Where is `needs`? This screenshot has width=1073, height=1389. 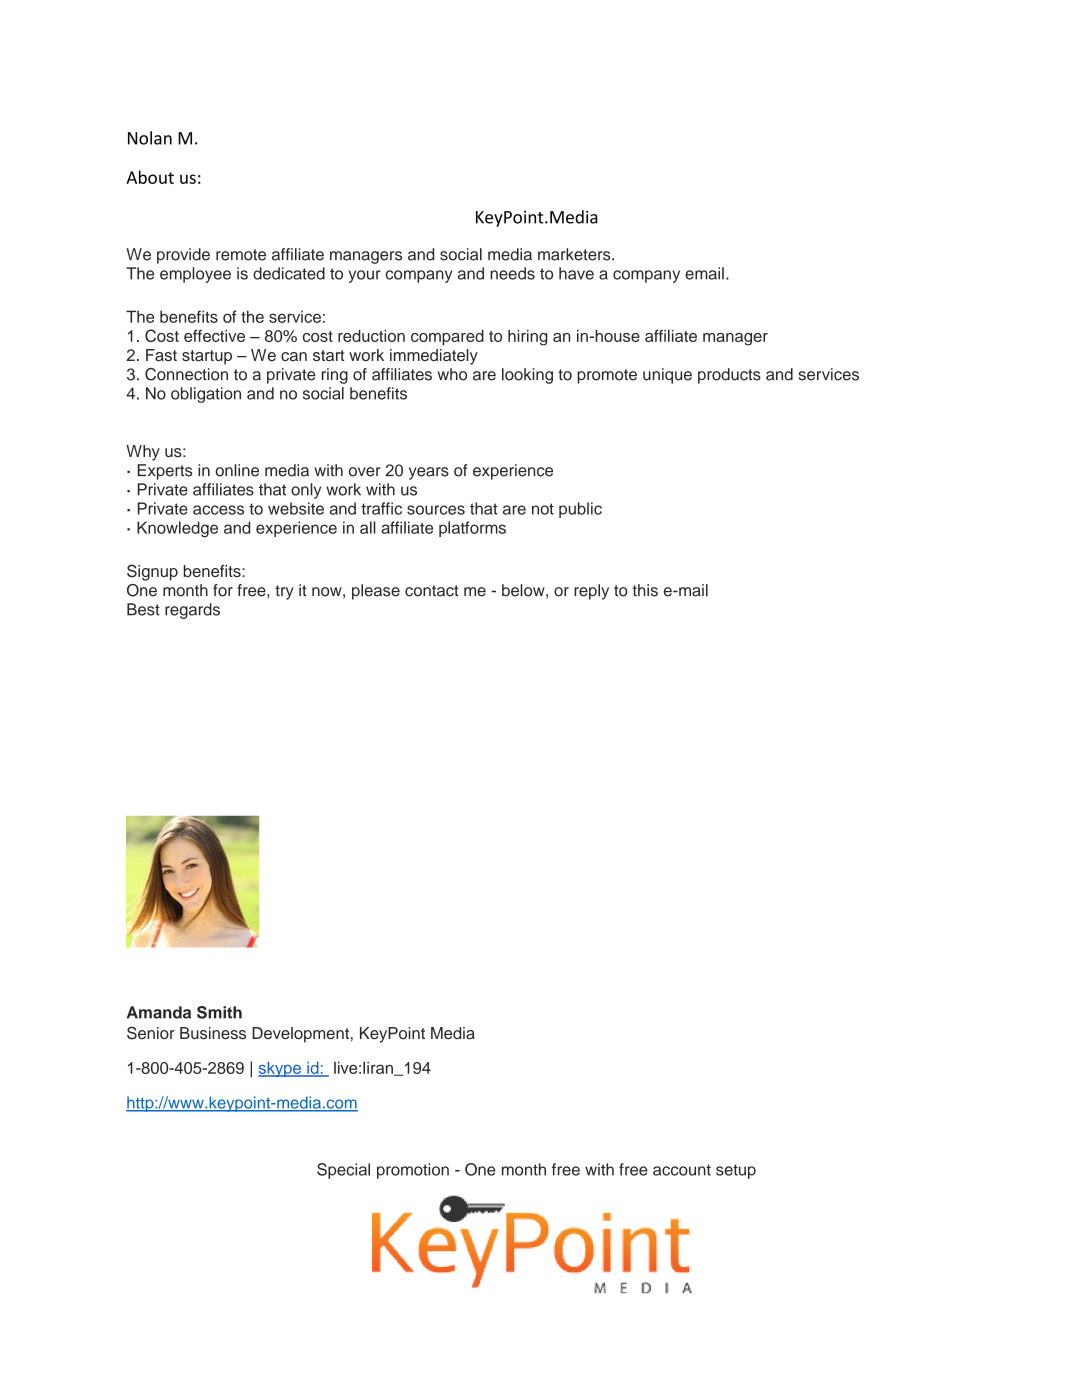 needs is located at coordinates (512, 273).
